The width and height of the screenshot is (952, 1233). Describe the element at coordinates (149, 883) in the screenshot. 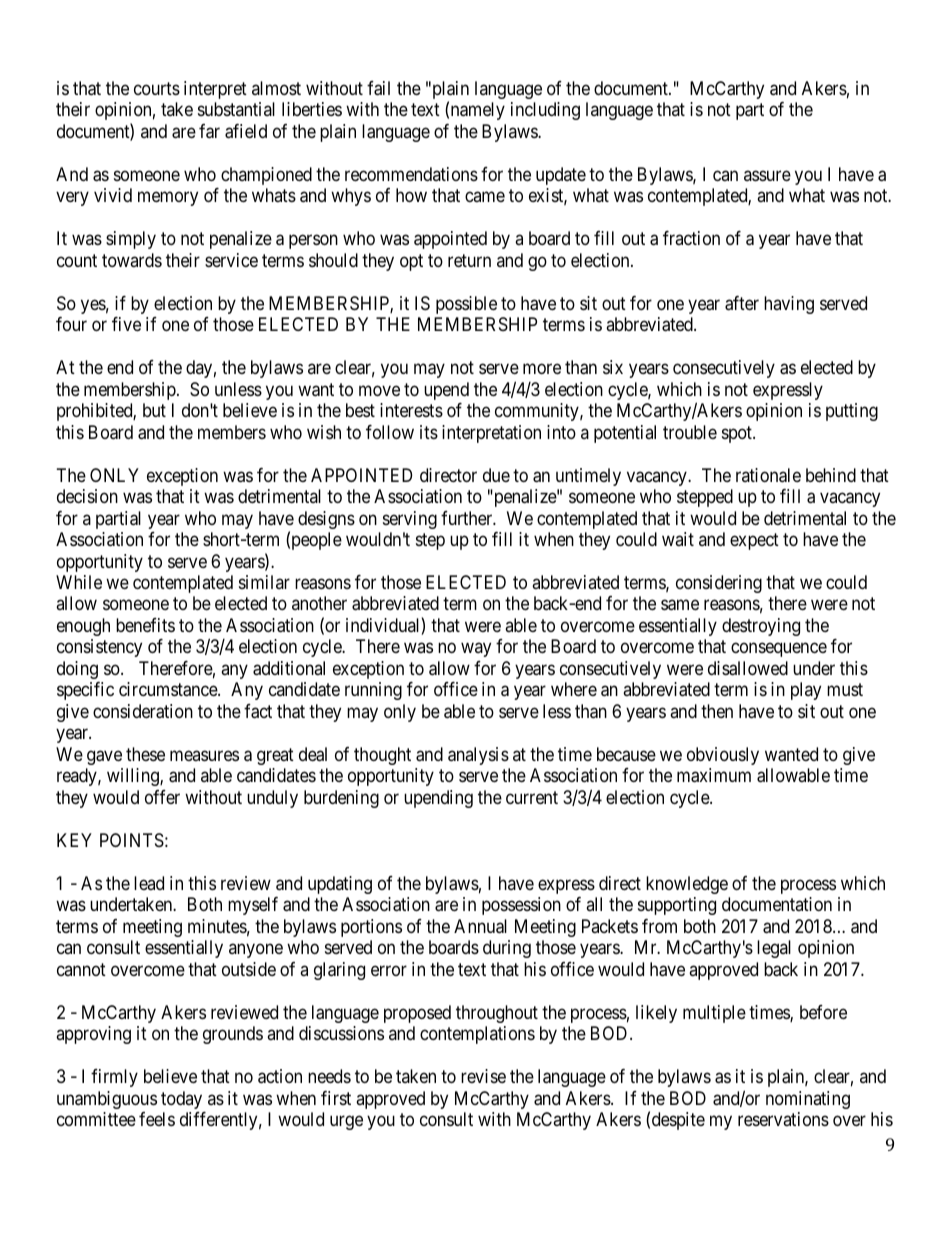

I see `lead` at that location.
